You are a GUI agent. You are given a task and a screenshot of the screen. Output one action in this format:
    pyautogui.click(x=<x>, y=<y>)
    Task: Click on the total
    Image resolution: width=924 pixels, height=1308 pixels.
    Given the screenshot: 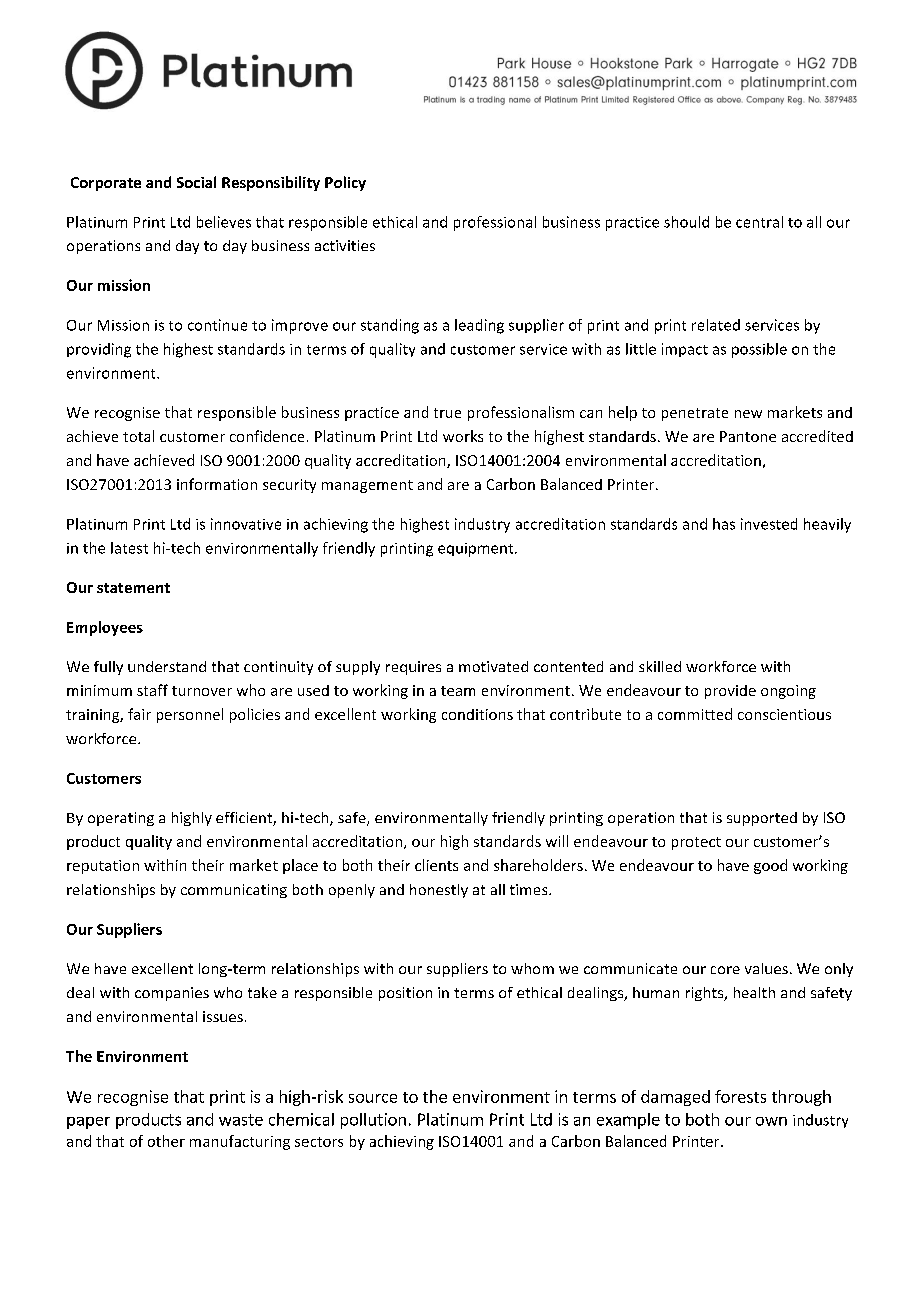 What is the action you would take?
    pyautogui.click(x=138, y=436)
